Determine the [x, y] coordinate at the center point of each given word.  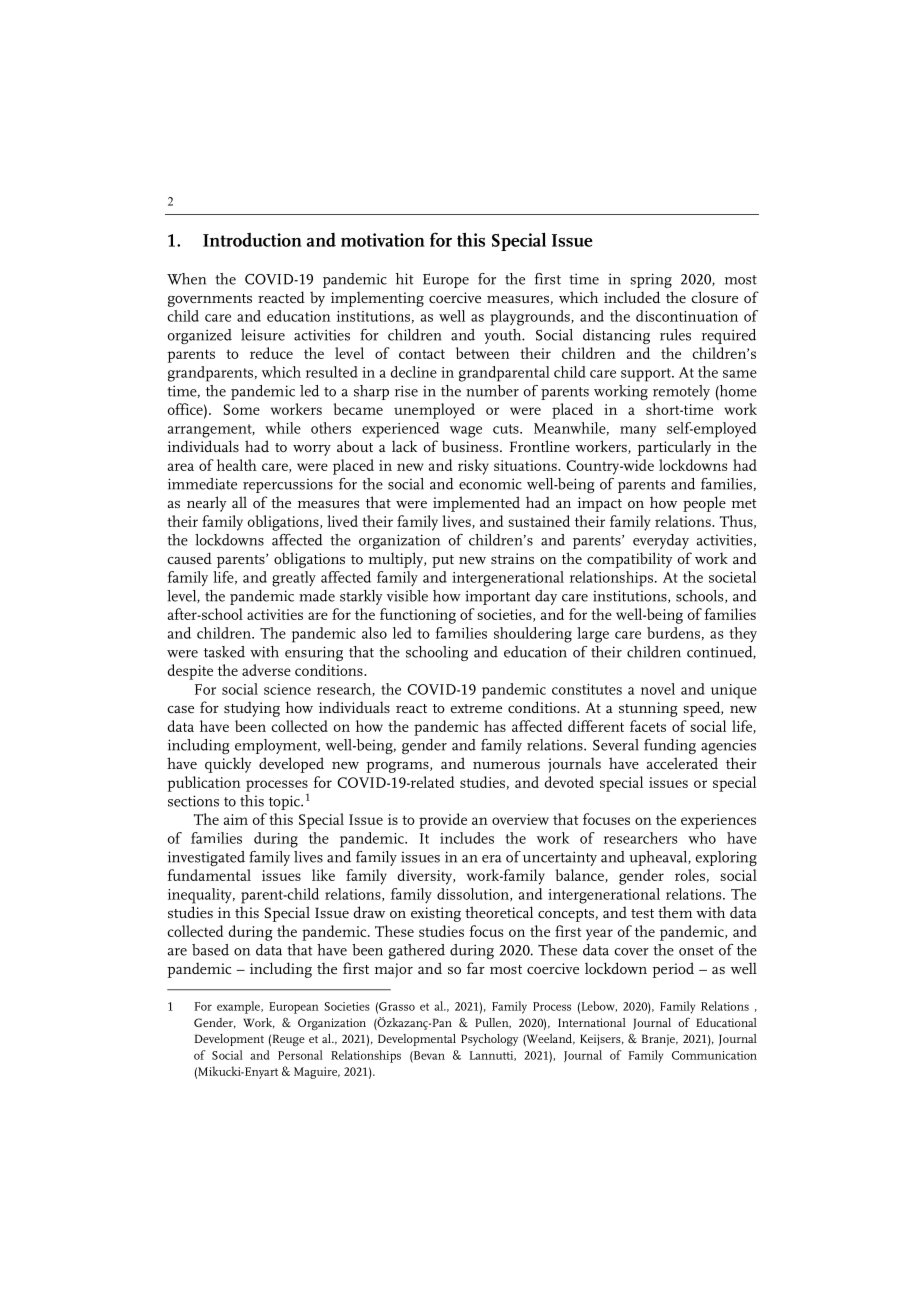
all [239, 502]
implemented [476, 504]
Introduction [252, 240]
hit [404, 279]
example [239, 1007]
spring [651, 280]
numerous [506, 765]
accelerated [682, 763]
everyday [661, 541]
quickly [228, 765]
